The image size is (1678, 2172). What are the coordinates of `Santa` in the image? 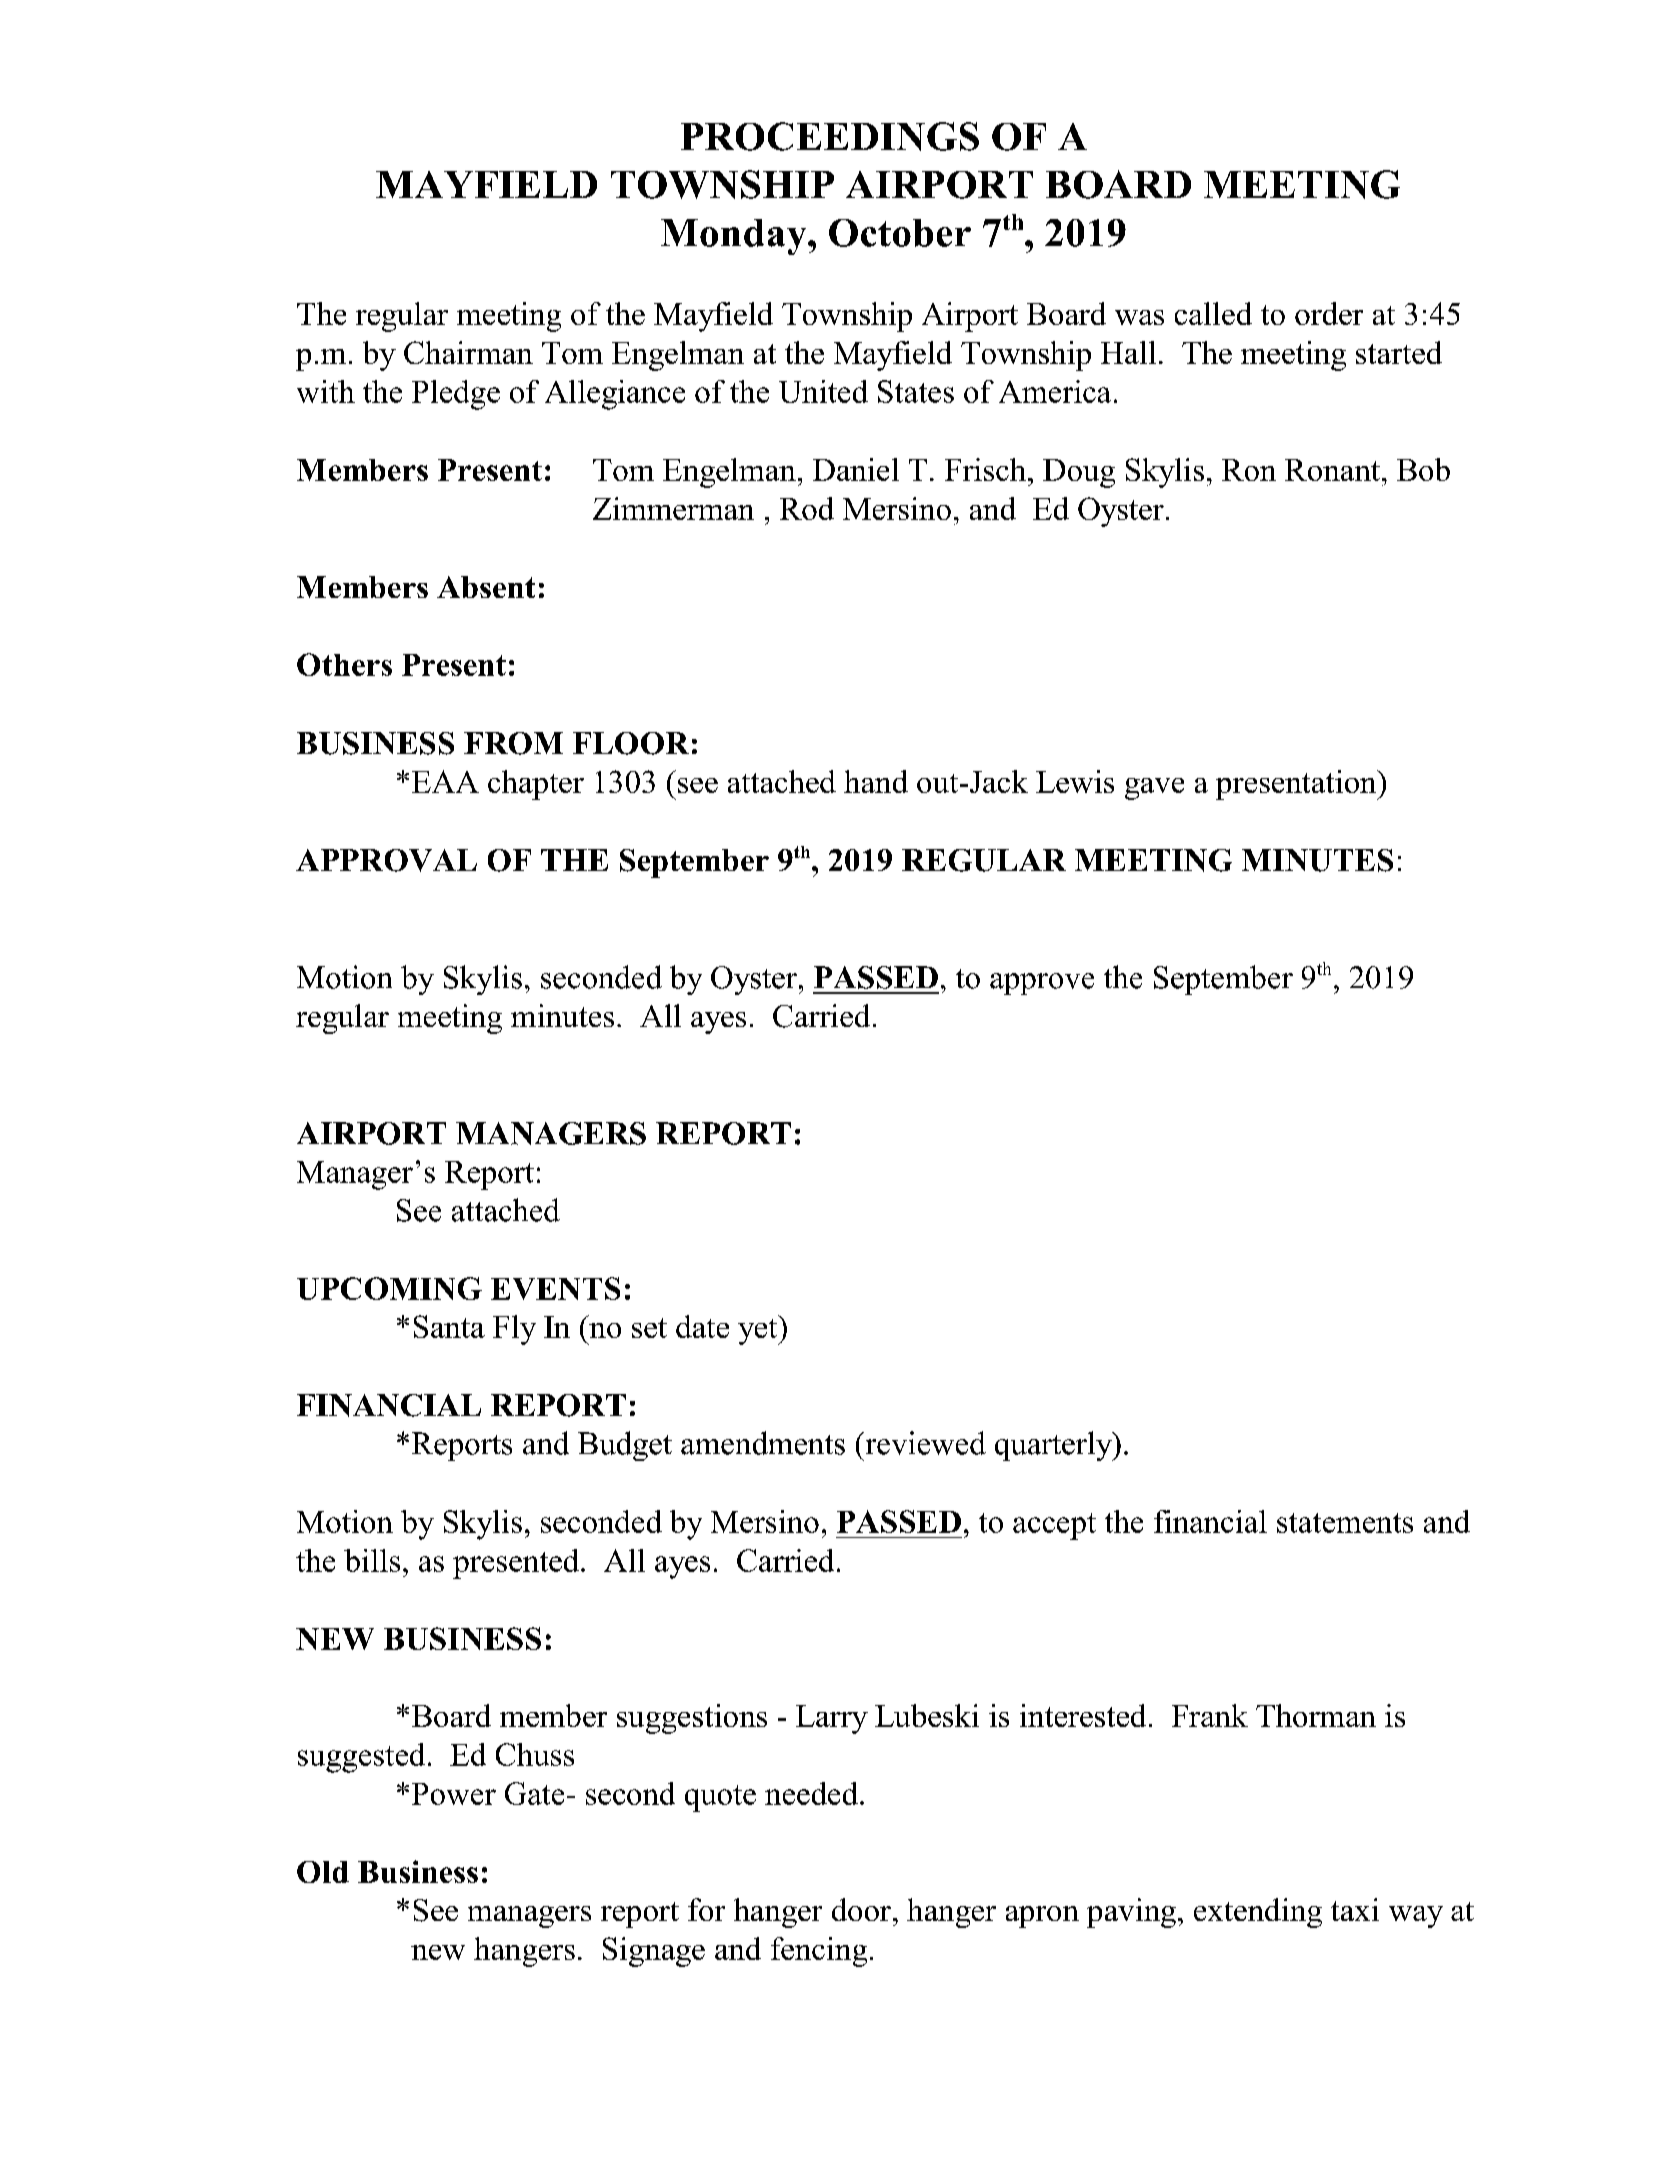 It's located at (449, 1326).
